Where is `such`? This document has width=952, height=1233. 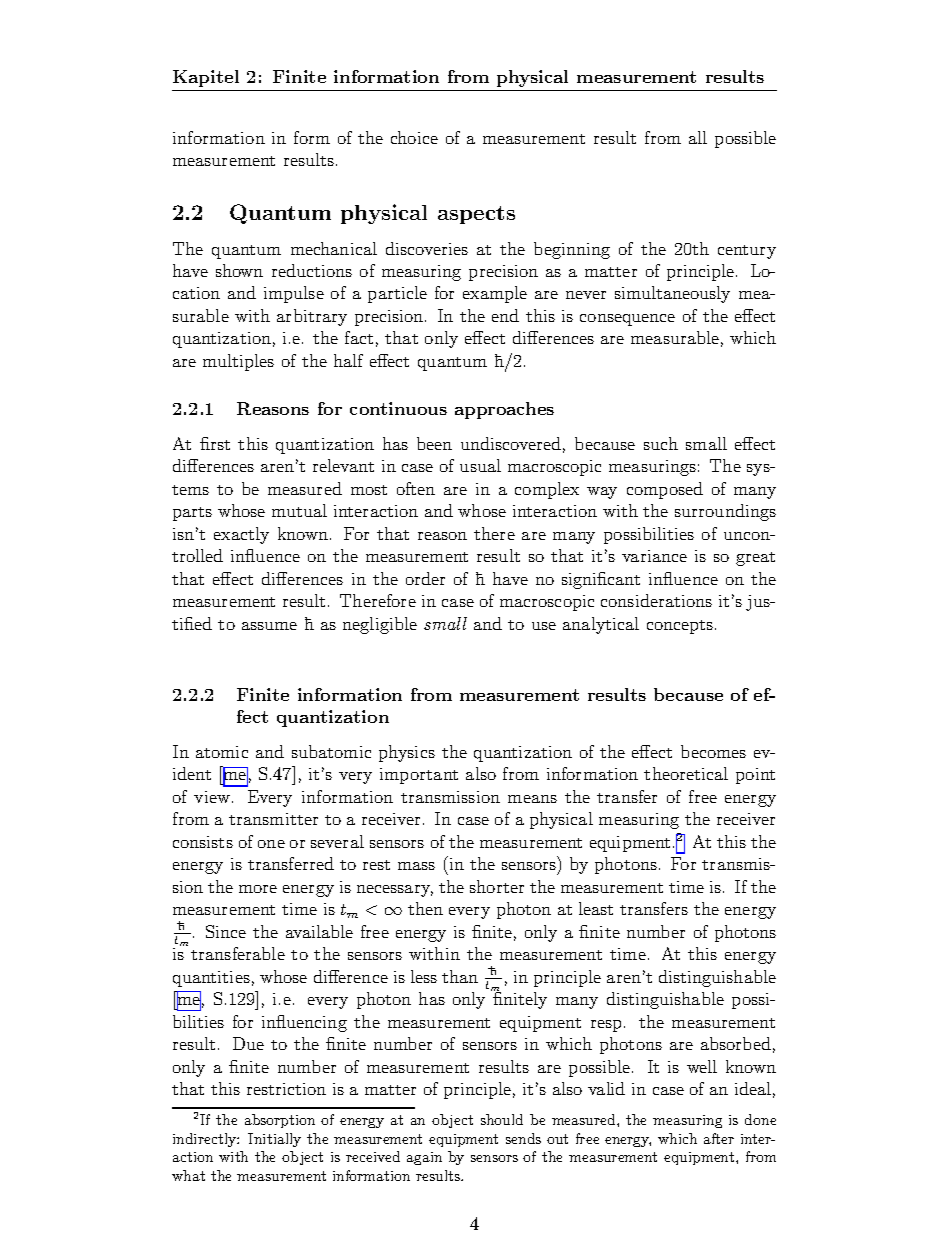
such is located at coordinates (661, 443).
